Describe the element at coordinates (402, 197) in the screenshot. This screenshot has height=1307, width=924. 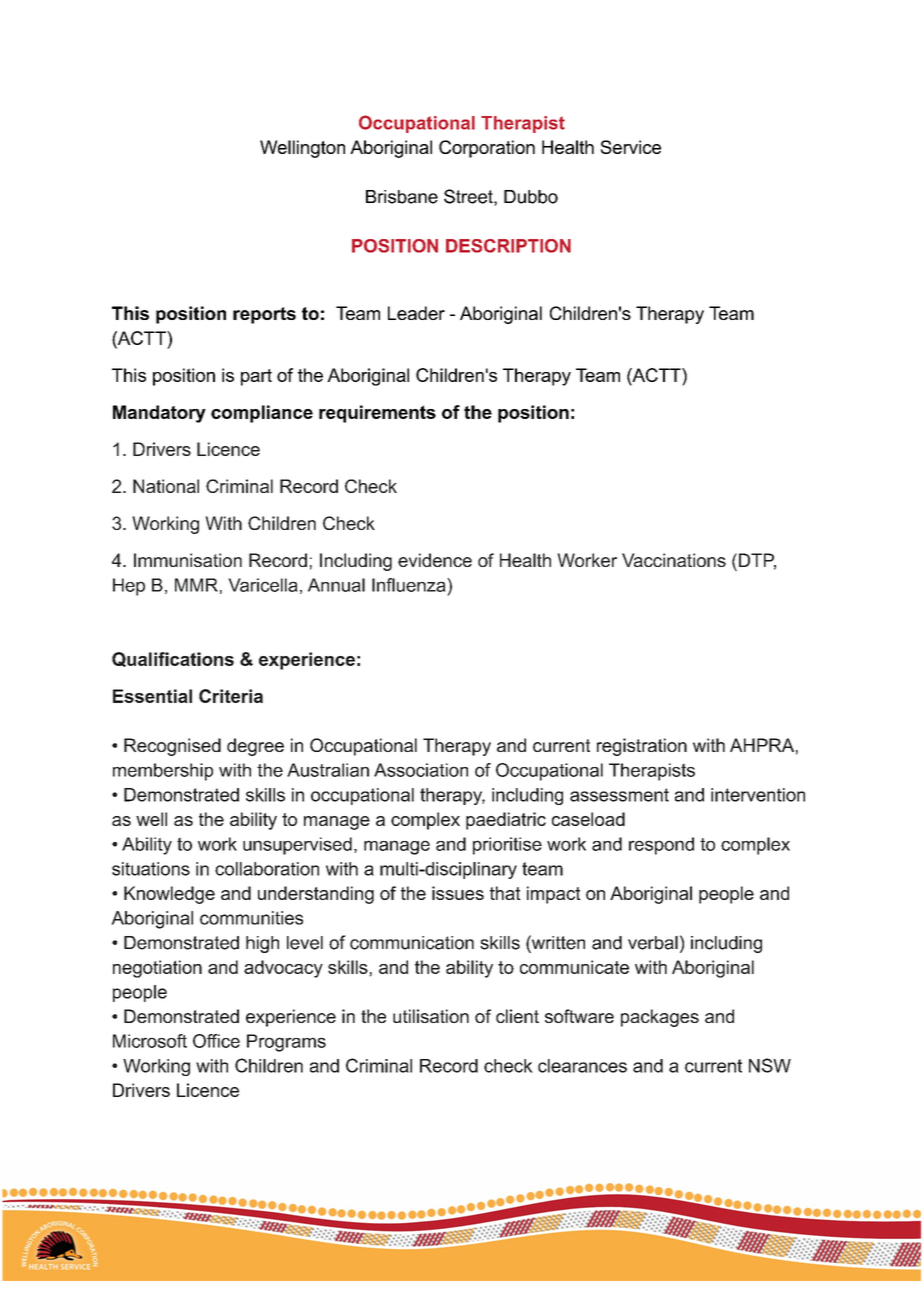
I see `Brisbane` at that location.
